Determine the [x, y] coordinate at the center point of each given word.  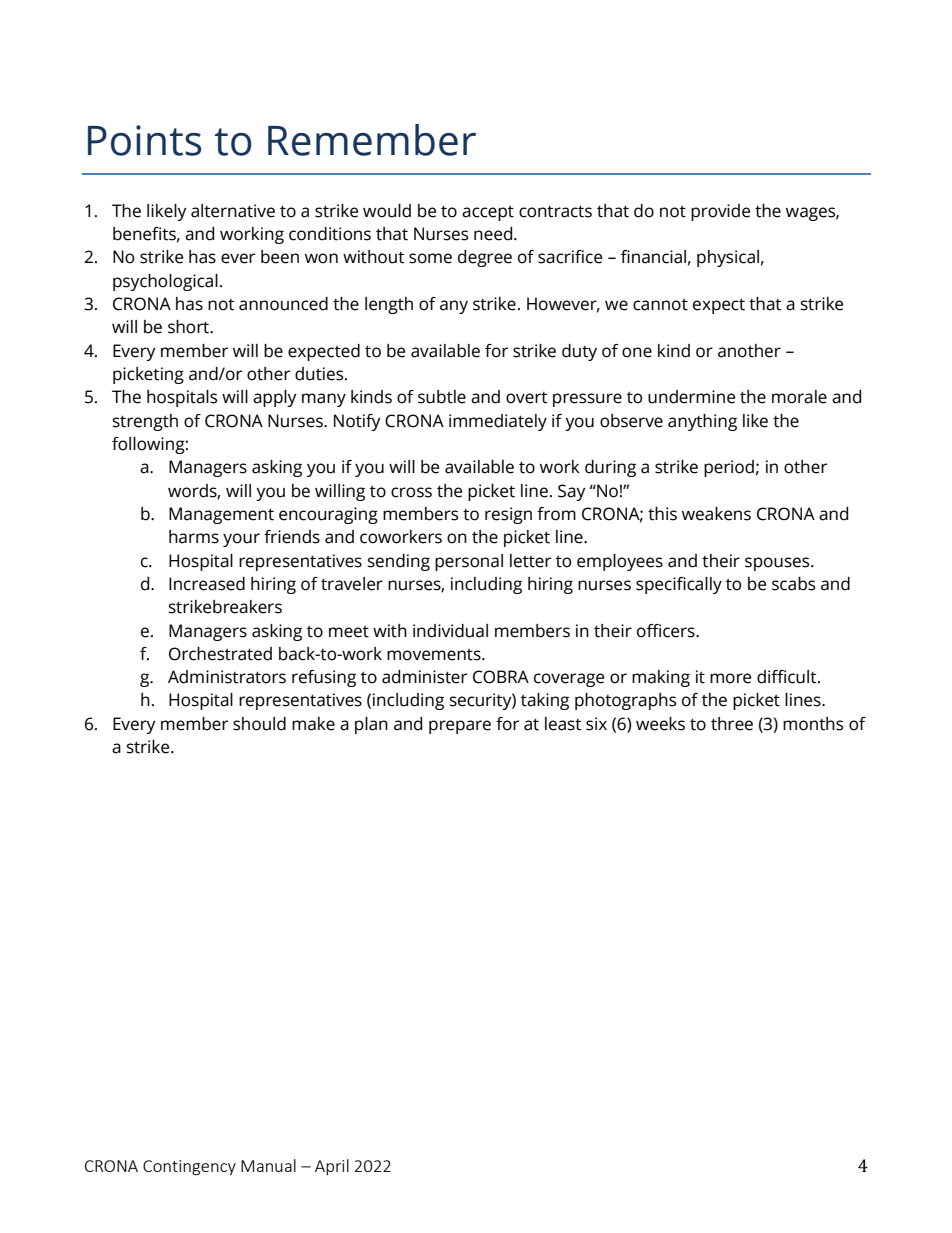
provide [720, 212]
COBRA [501, 677]
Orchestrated [220, 654]
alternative [233, 211]
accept [488, 213]
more [730, 678]
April [332, 1167]
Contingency [189, 1168]
